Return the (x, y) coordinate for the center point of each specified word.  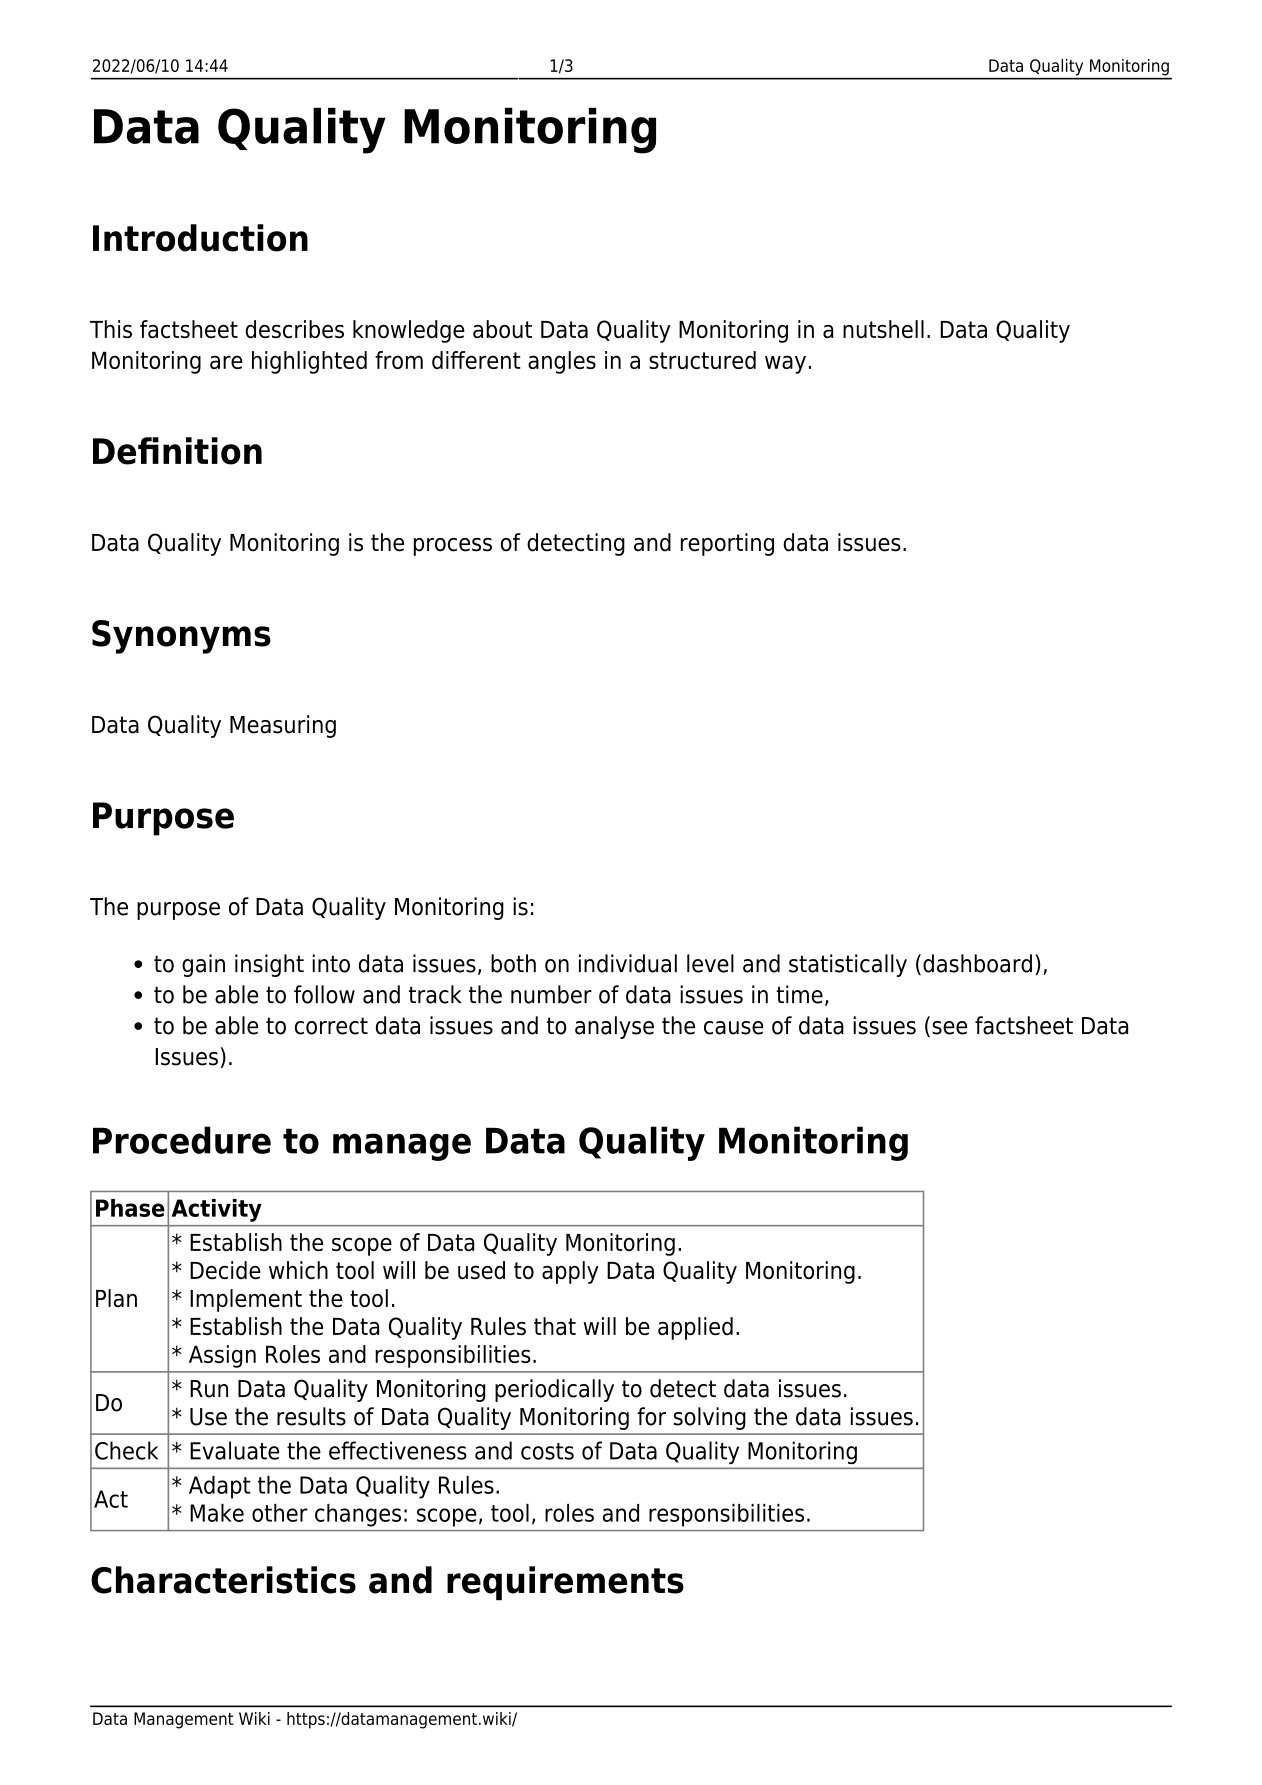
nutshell (883, 329)
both (513, 963)
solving (710, 1418)
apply (570, 1272)
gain (203, 965)
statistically (848, 965)
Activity (217, 1210)
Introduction (200, 238)
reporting (727, 544)
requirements (565, 1583)
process (453, 547)
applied (695, 1328)
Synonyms (181, 637)
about (502, 329)
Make (217, 1513)
